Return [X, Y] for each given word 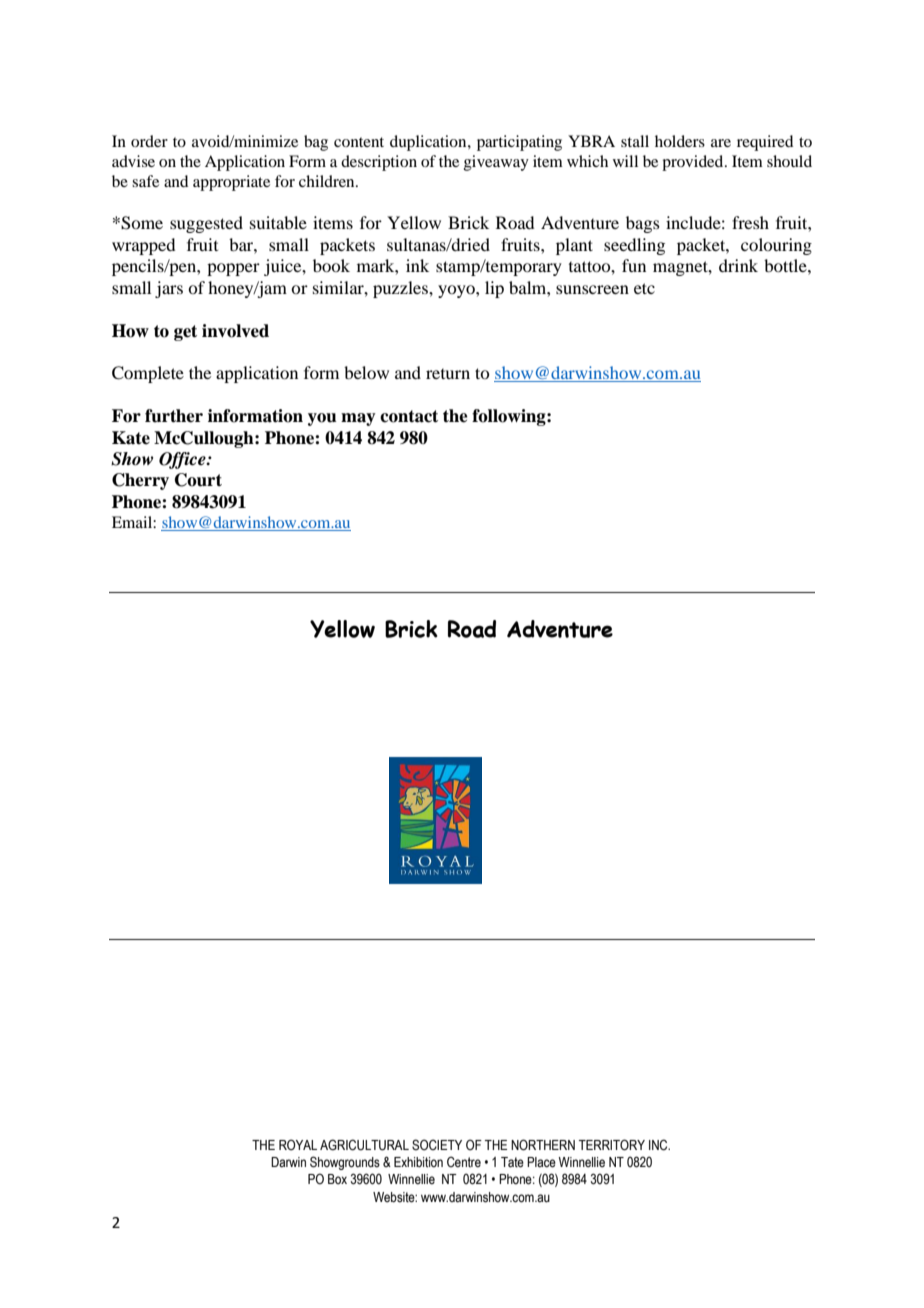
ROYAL [298, 1145]
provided [694, 163]
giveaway [496, 163]
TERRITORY [612, 1145]
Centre [464, 1161]
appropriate [231, 183]
